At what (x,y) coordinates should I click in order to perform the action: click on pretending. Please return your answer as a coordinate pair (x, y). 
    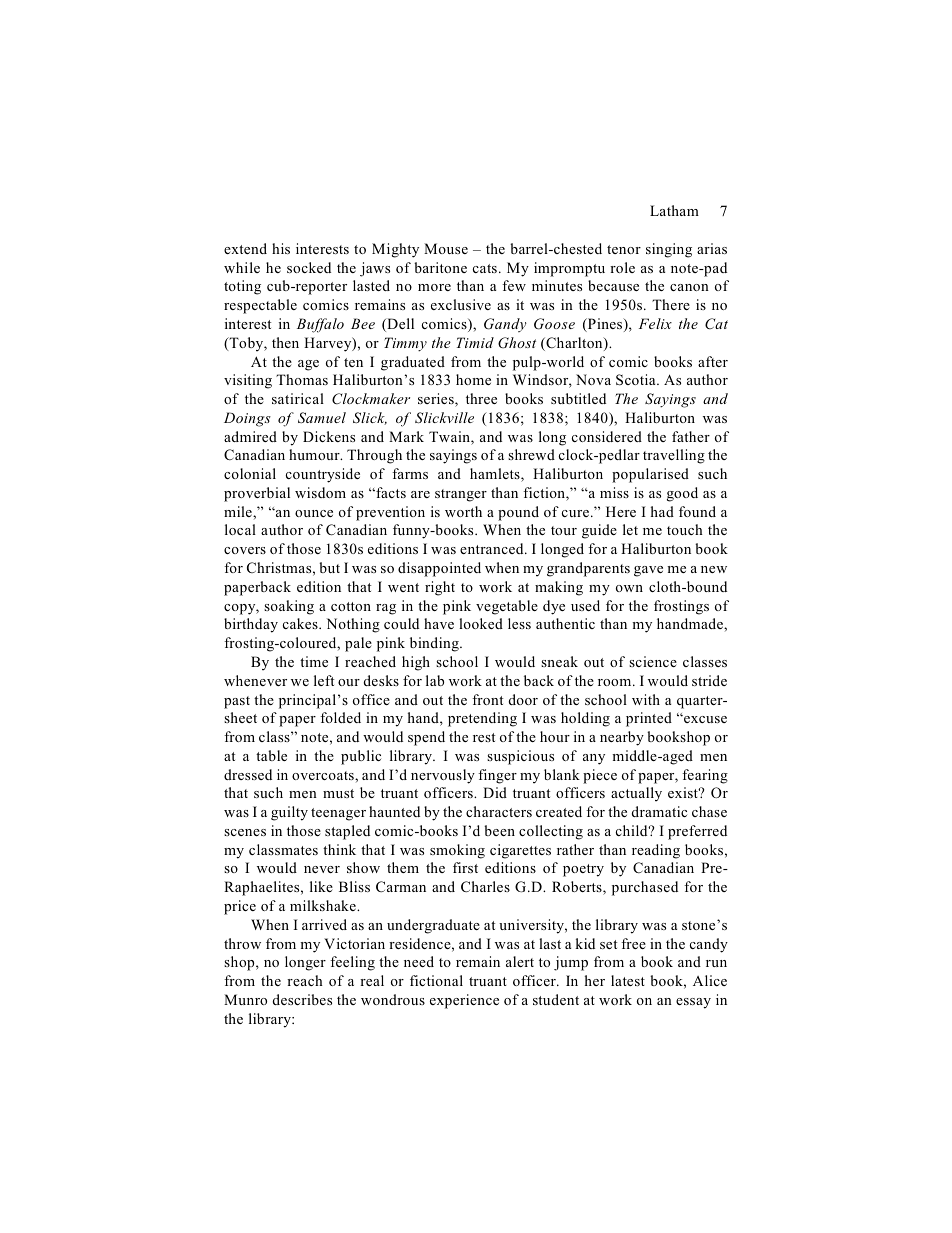
    Looking at the image, I should click on (482, 719).
